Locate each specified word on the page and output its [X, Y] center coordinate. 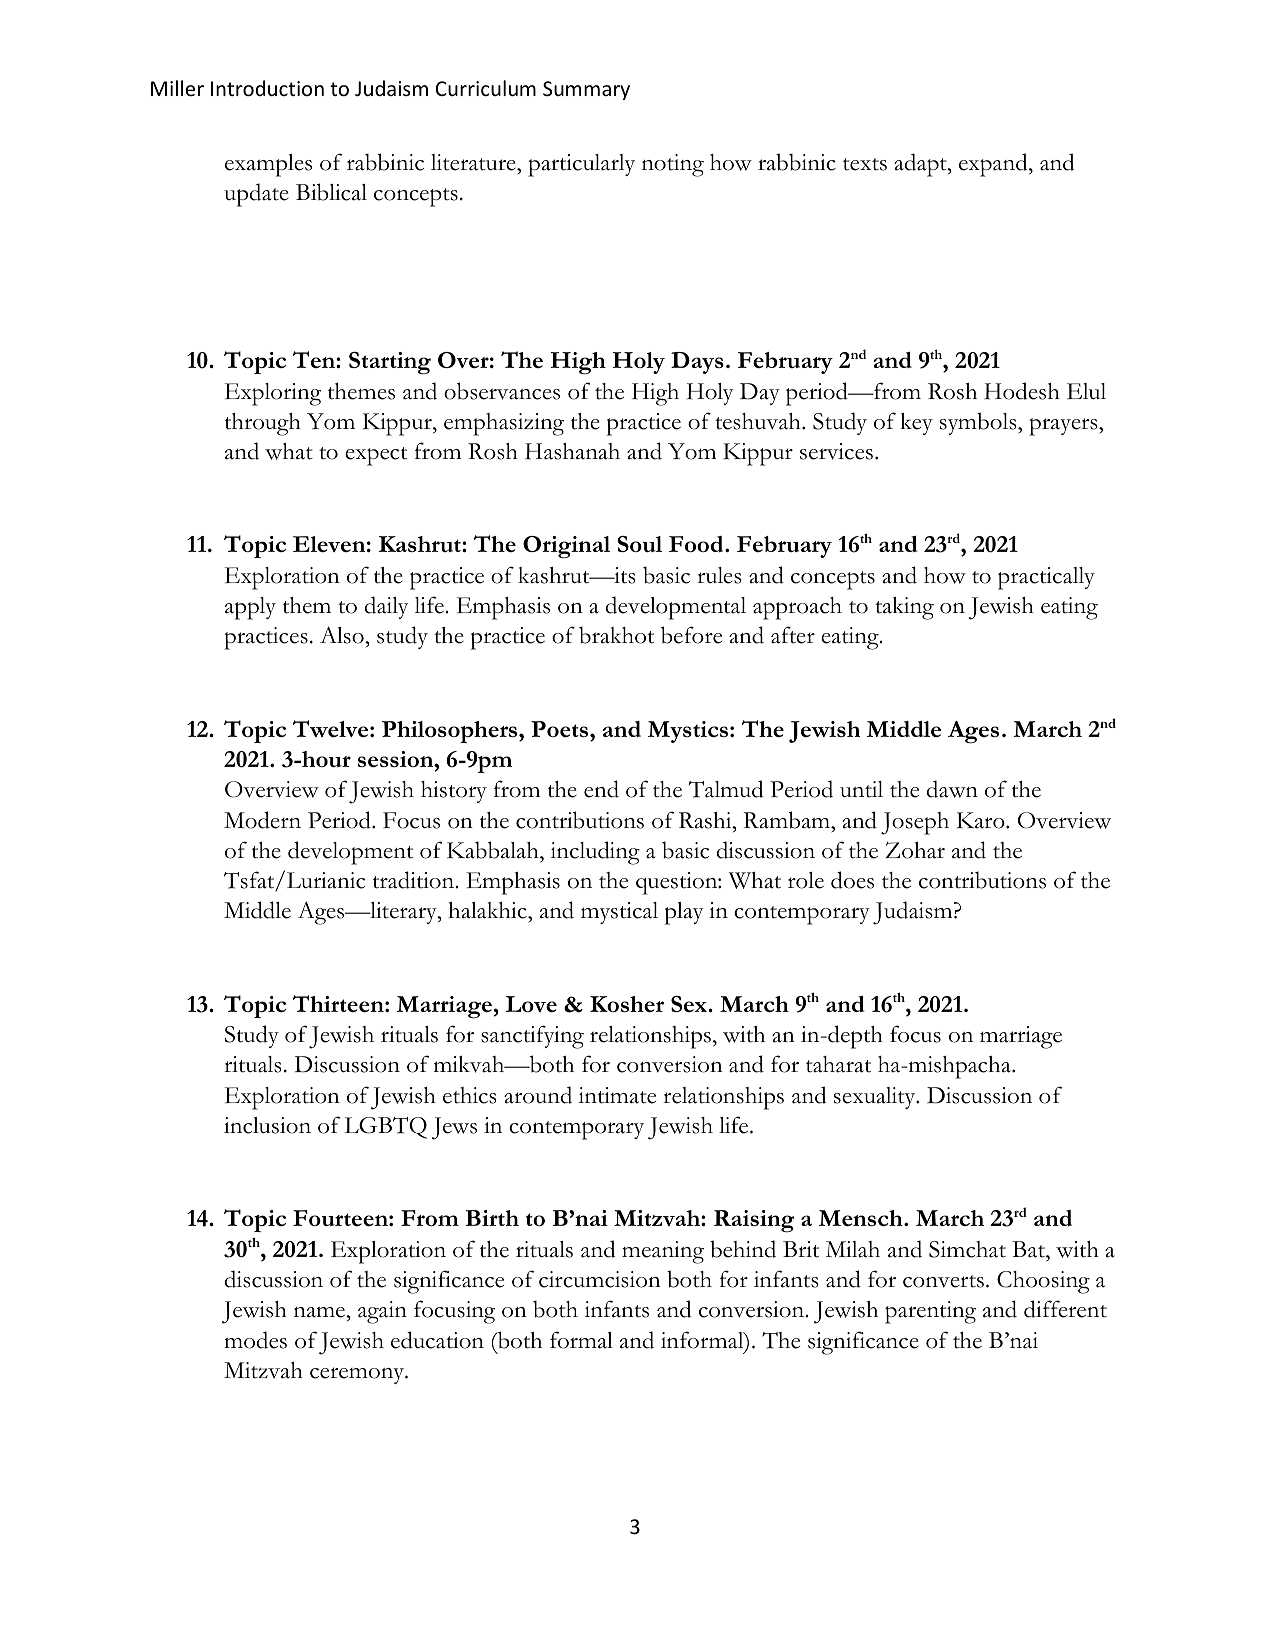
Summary [586, 90]
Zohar [915, 850]
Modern [262, 820]
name [320, 1312]
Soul [639, 544]
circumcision [600, 1279]
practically [1046, 578]
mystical [619, 913]
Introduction [267, 88]
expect [376, 456]
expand [994, 165]
